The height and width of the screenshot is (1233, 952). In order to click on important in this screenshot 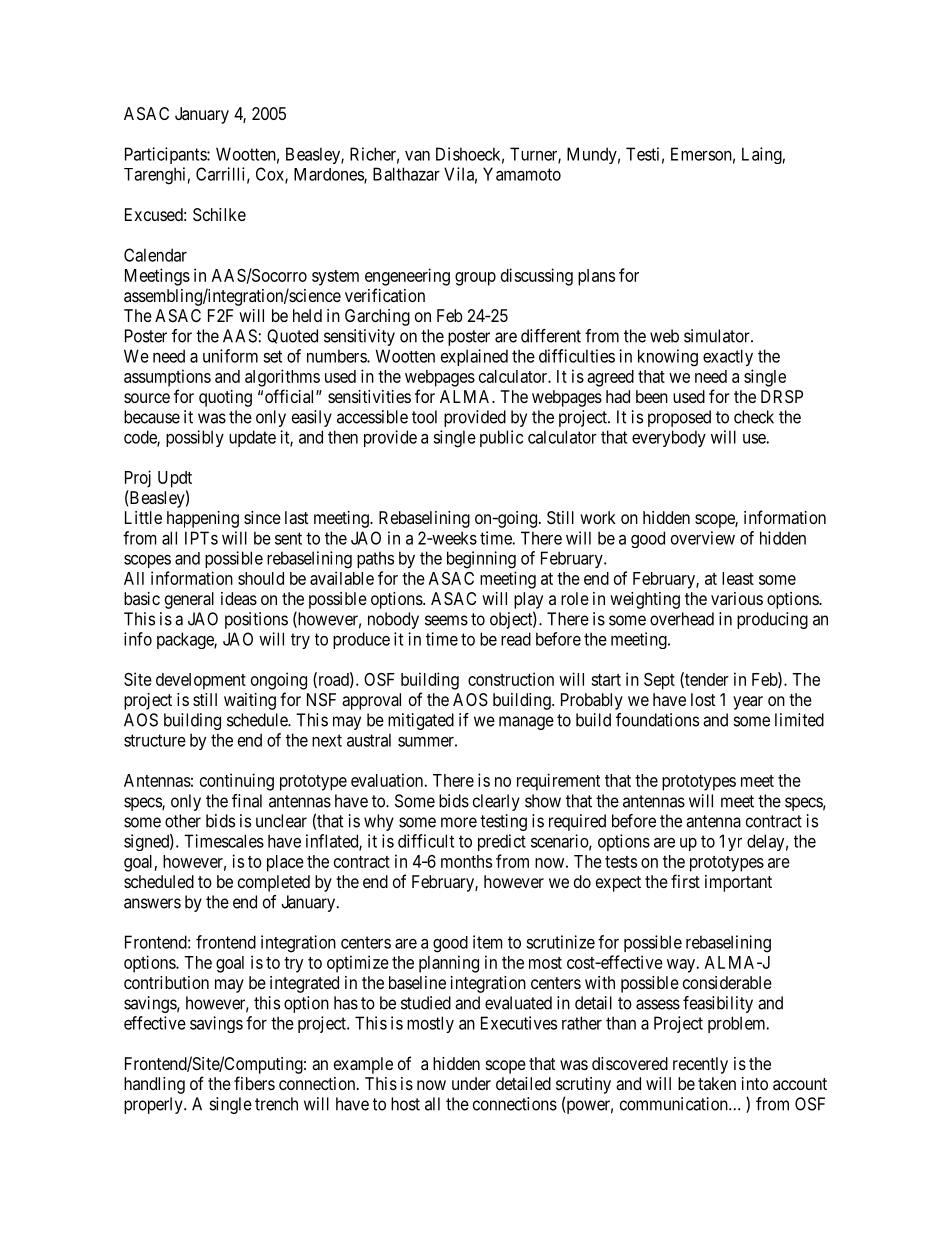, I will do `click(738, 883)`.
